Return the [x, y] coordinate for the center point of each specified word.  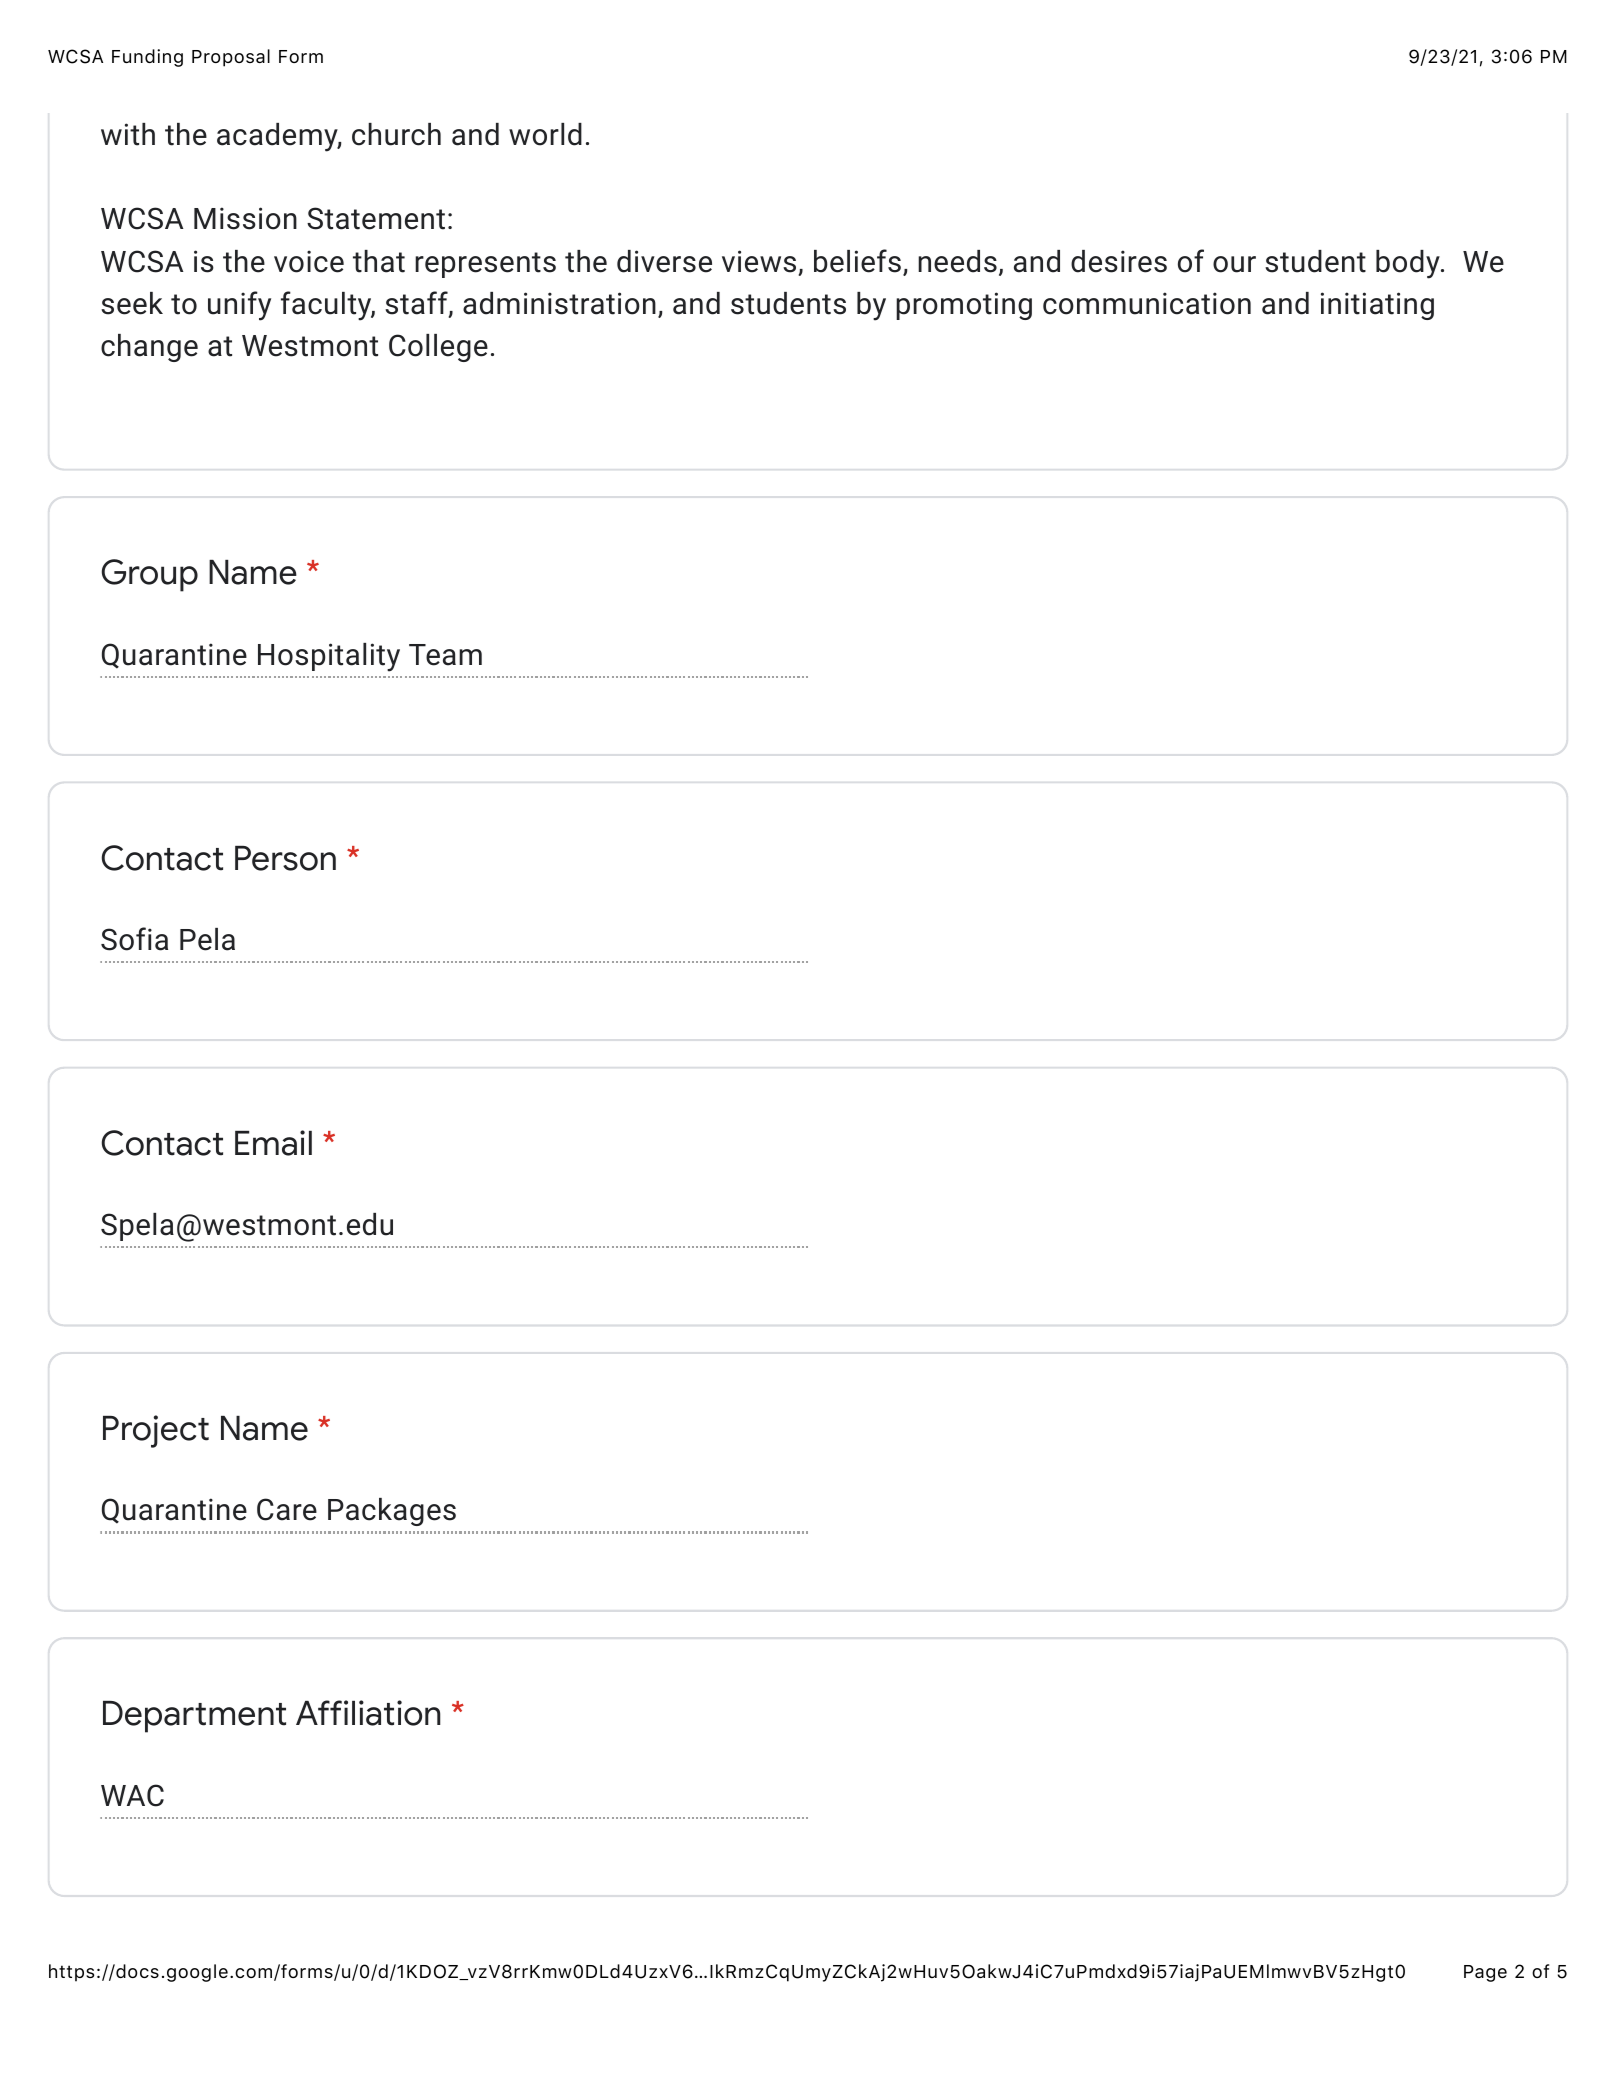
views [759, 261]
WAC [132, 1795]
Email [273, 1143]
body [1409, 264]
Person [285, 858]
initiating [1377, 306]
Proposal [231, 58]
